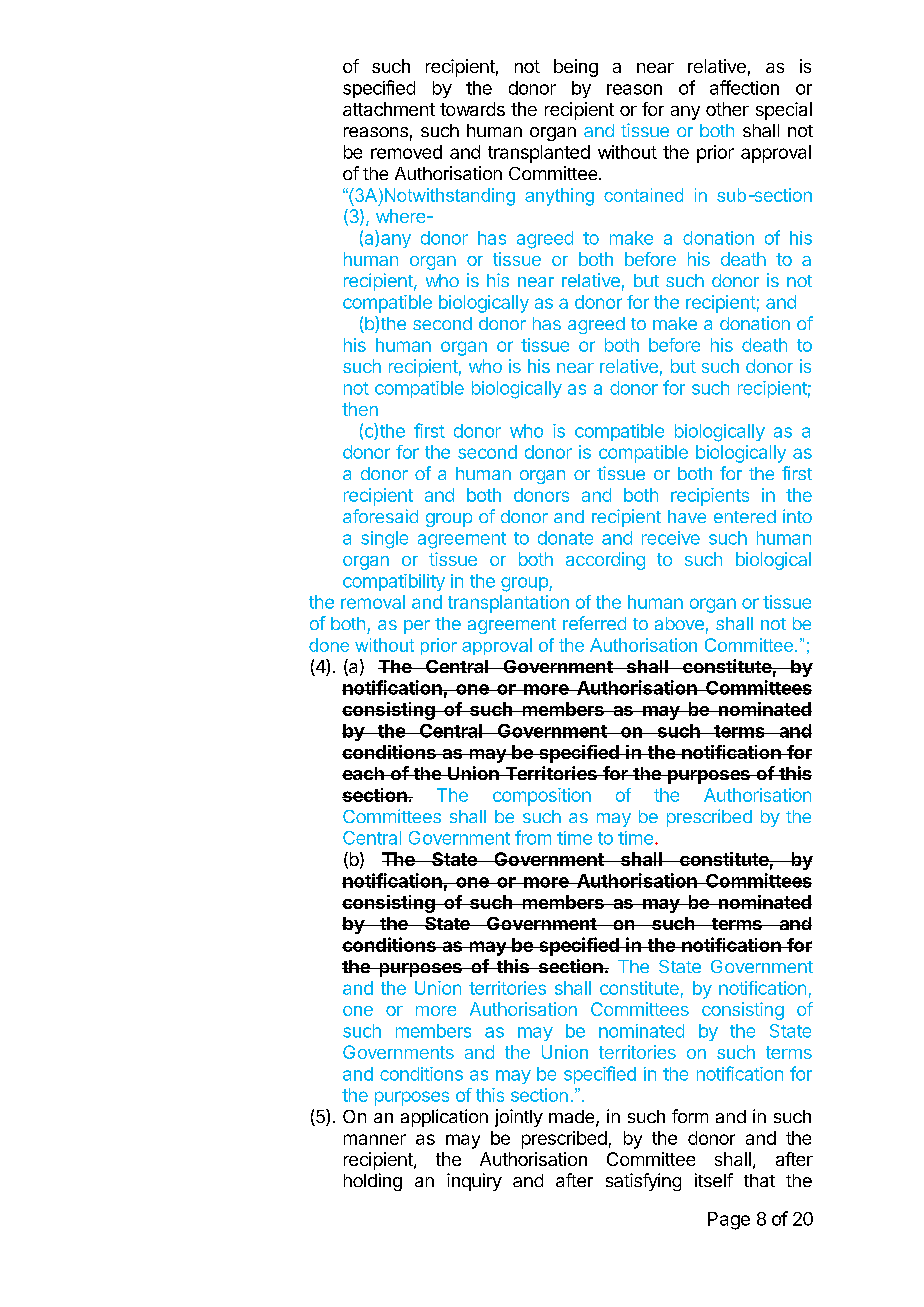 This screenshot has height=1307, width=924. What do you see at coordinates (576, 68) in the screenshot?
I see `being` at bounding box center [576, 68].
